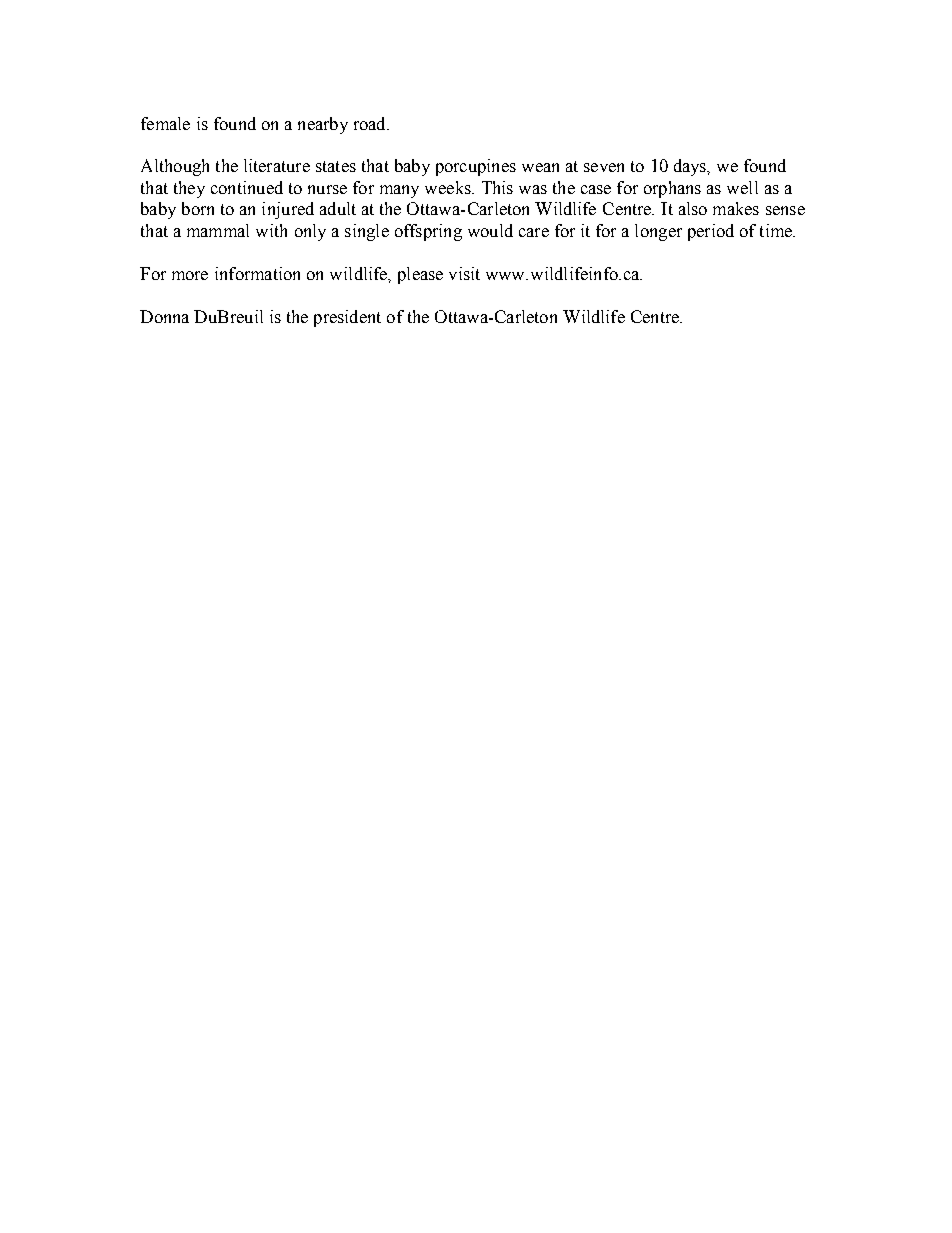 The image size is (952, 1233). Describe the element at coordinates (428, 232) in the image. I see `offspring` at that location.
